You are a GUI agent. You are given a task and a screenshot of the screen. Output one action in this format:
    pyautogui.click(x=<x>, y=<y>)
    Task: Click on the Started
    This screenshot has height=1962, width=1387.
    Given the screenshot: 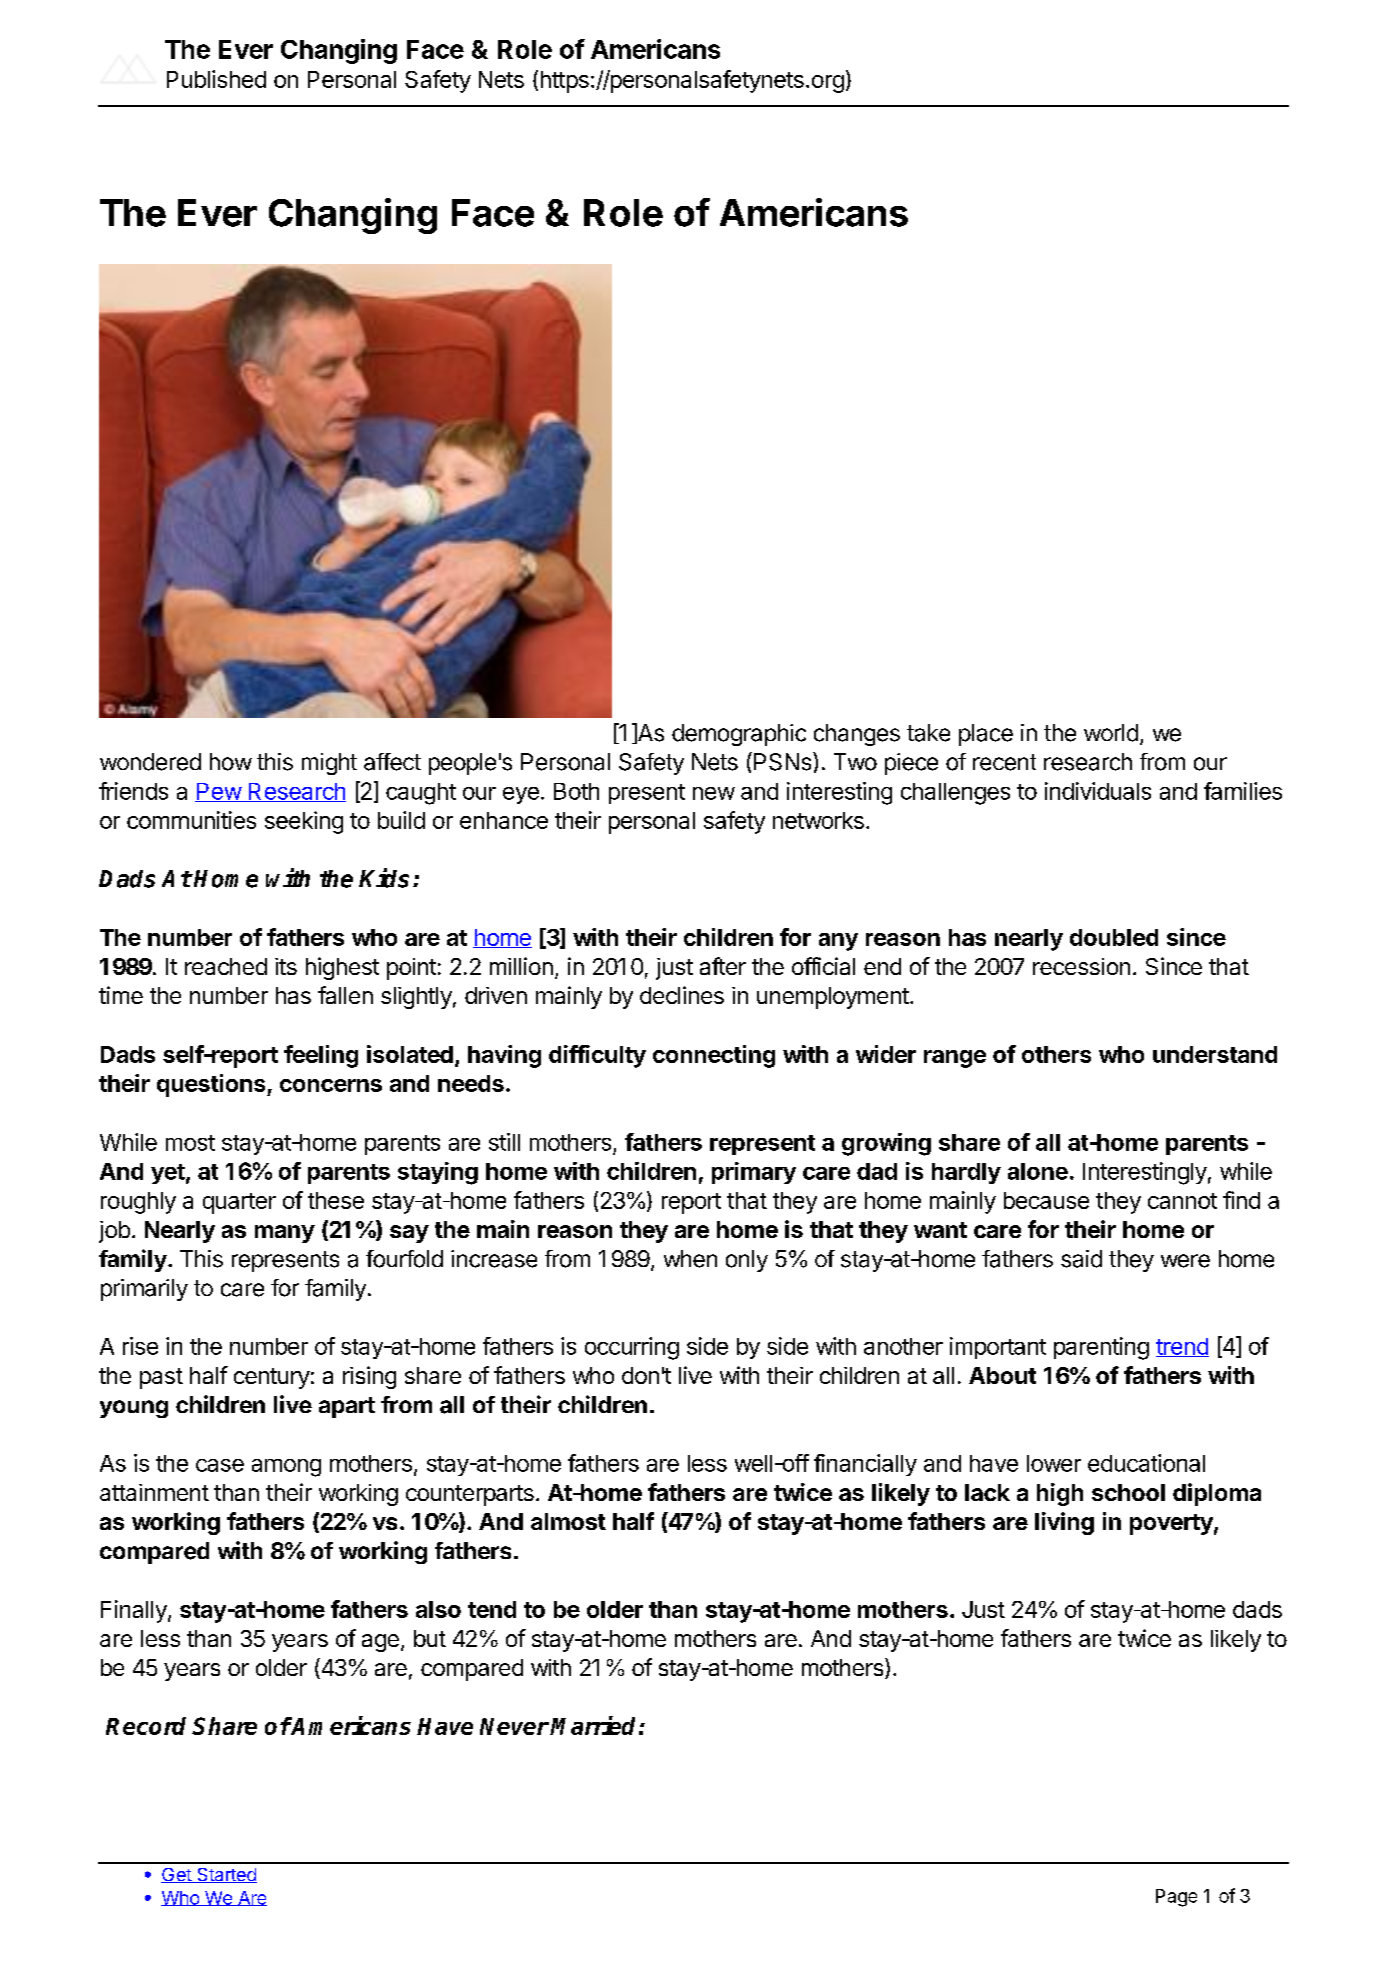 What is the action you would take?
    pyautogui.click(x=226, y=1875)
